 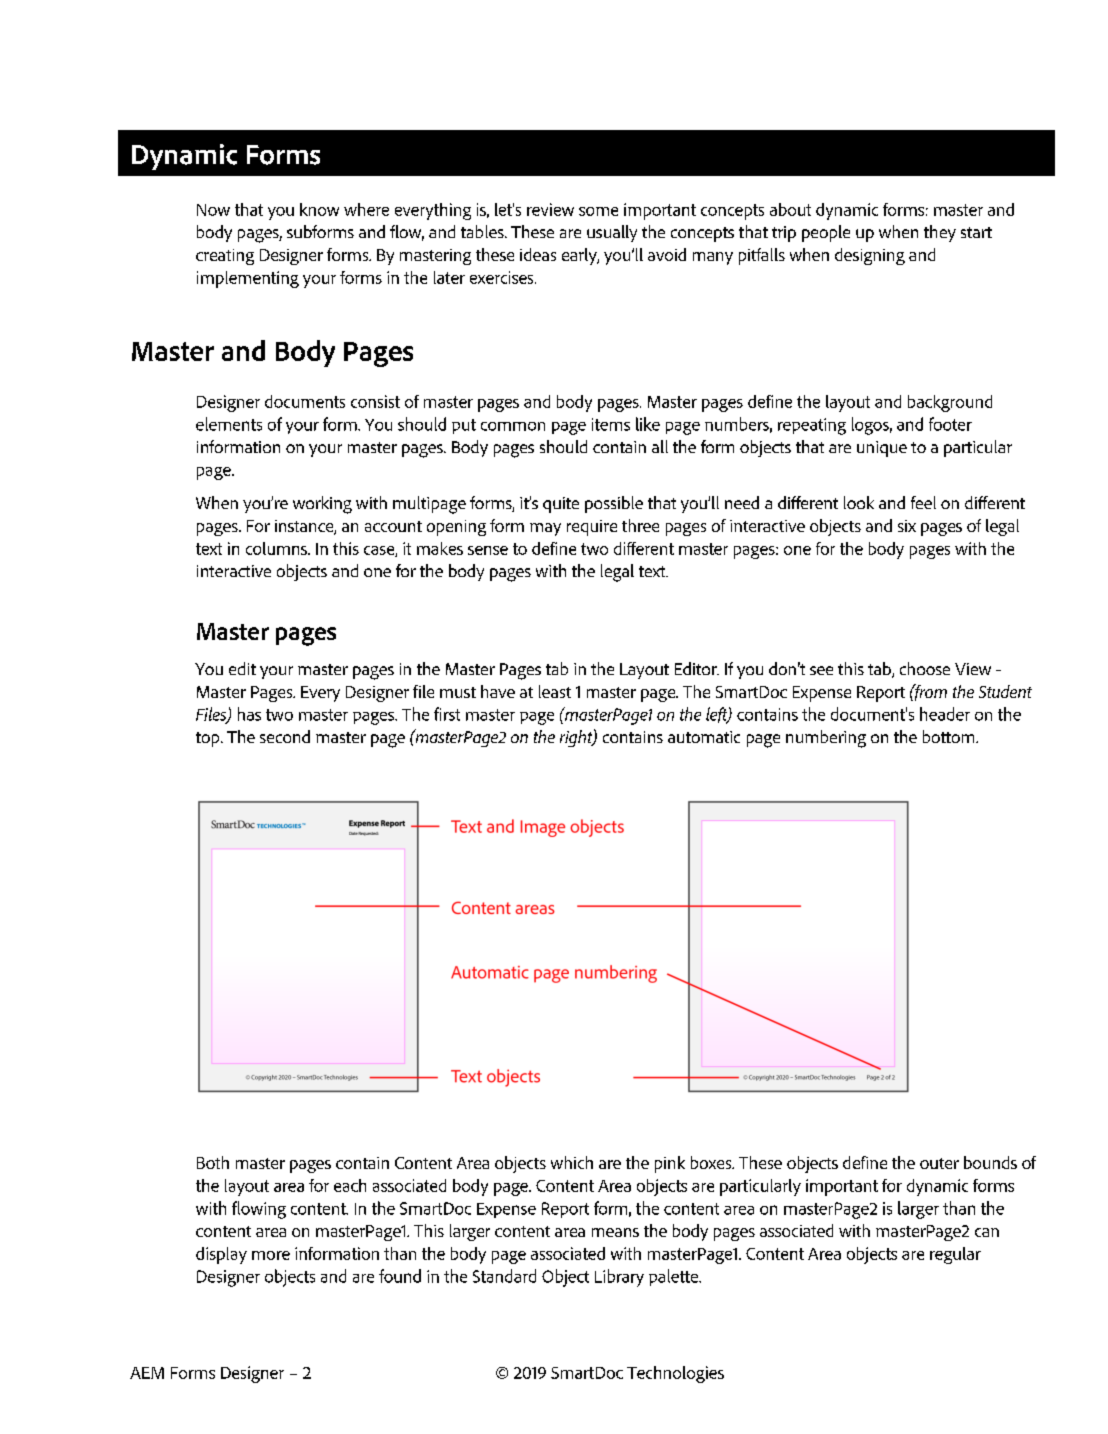 What do you see at coordinates (925, 668) in the document?
I see `choose` at bounding box center [925, 668].
